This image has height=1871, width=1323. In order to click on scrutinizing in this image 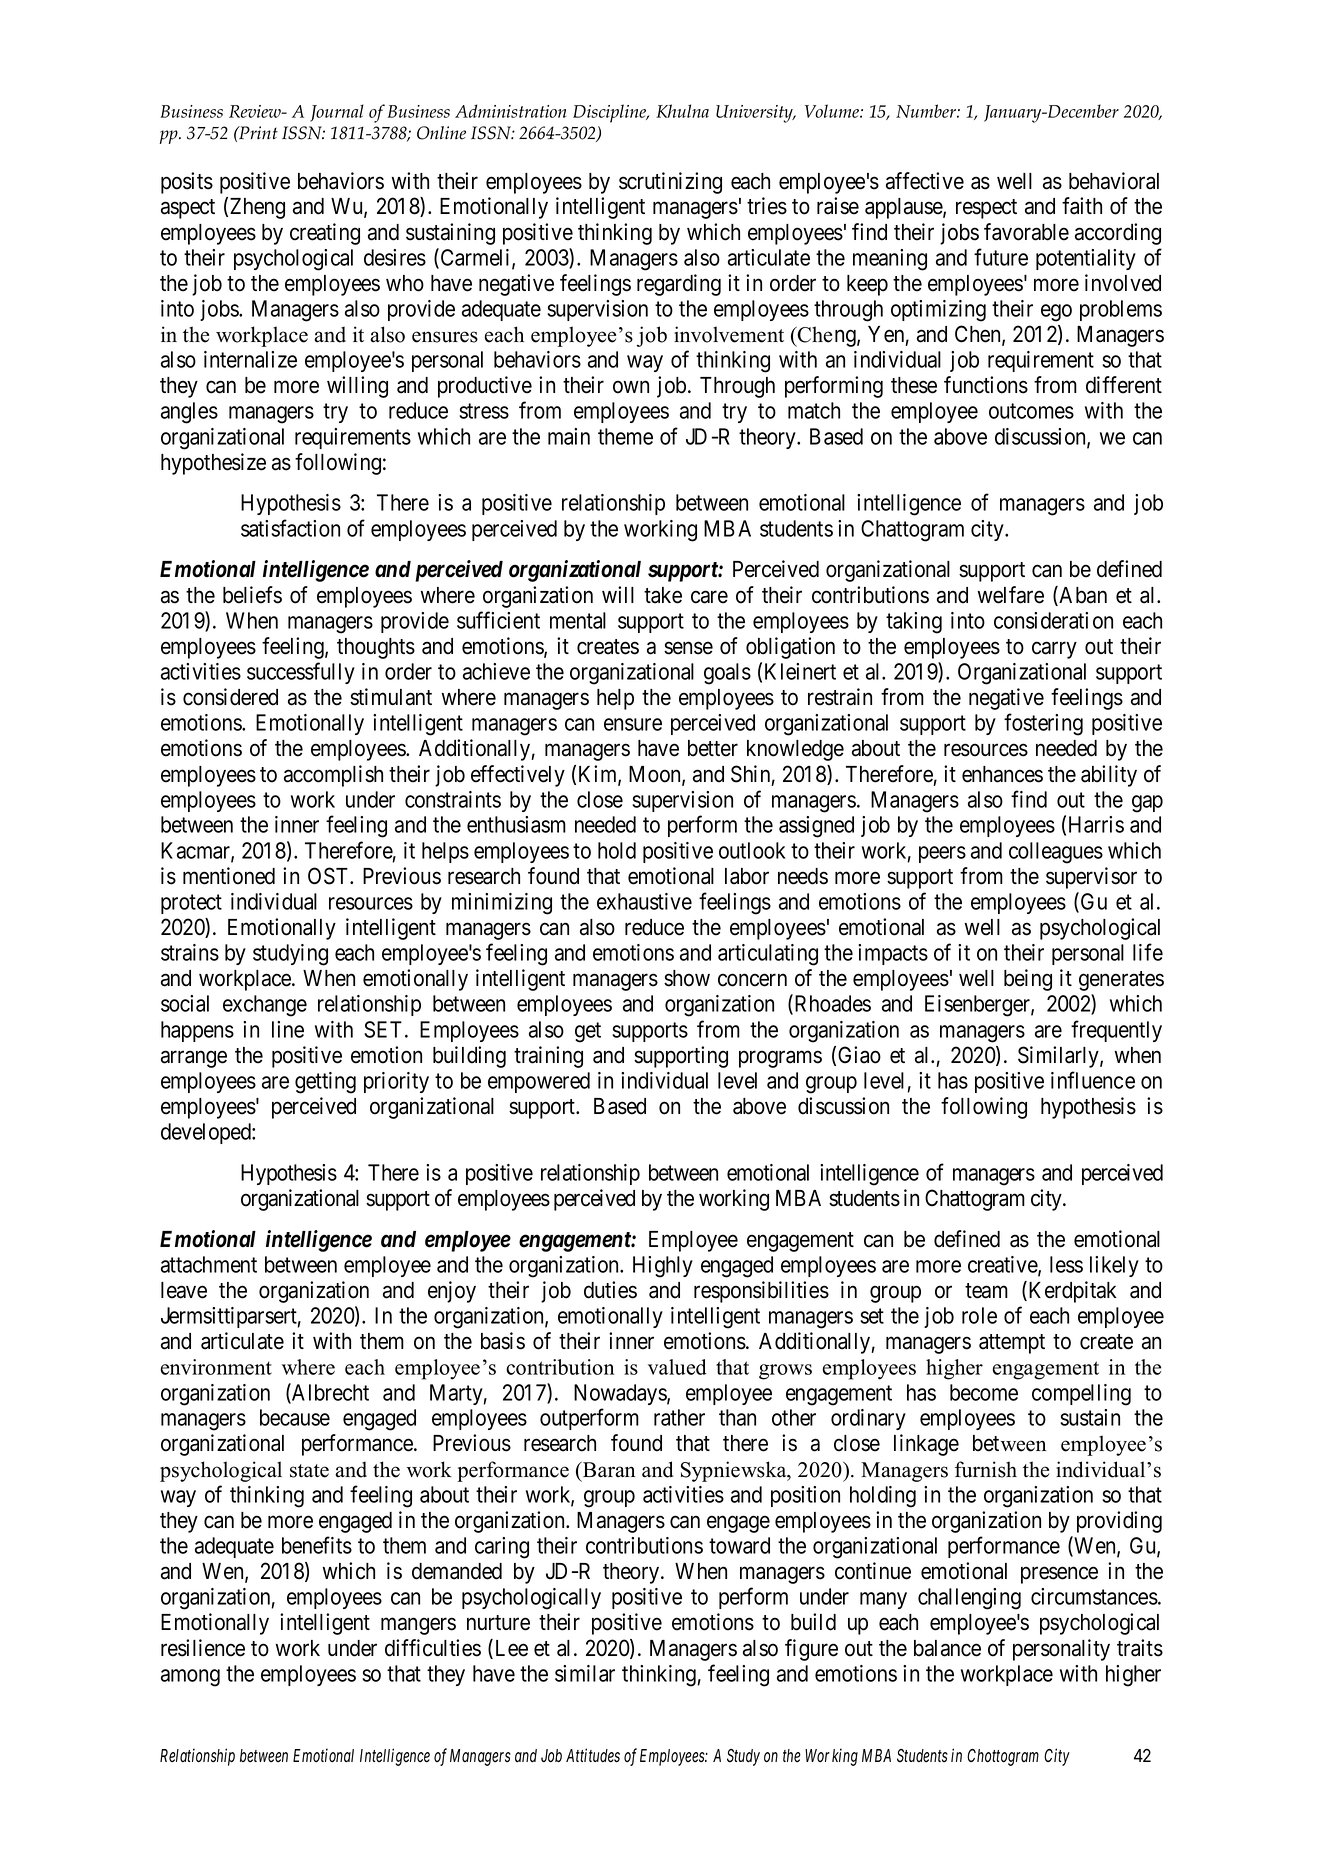, I will do `click(670, 183)`.
